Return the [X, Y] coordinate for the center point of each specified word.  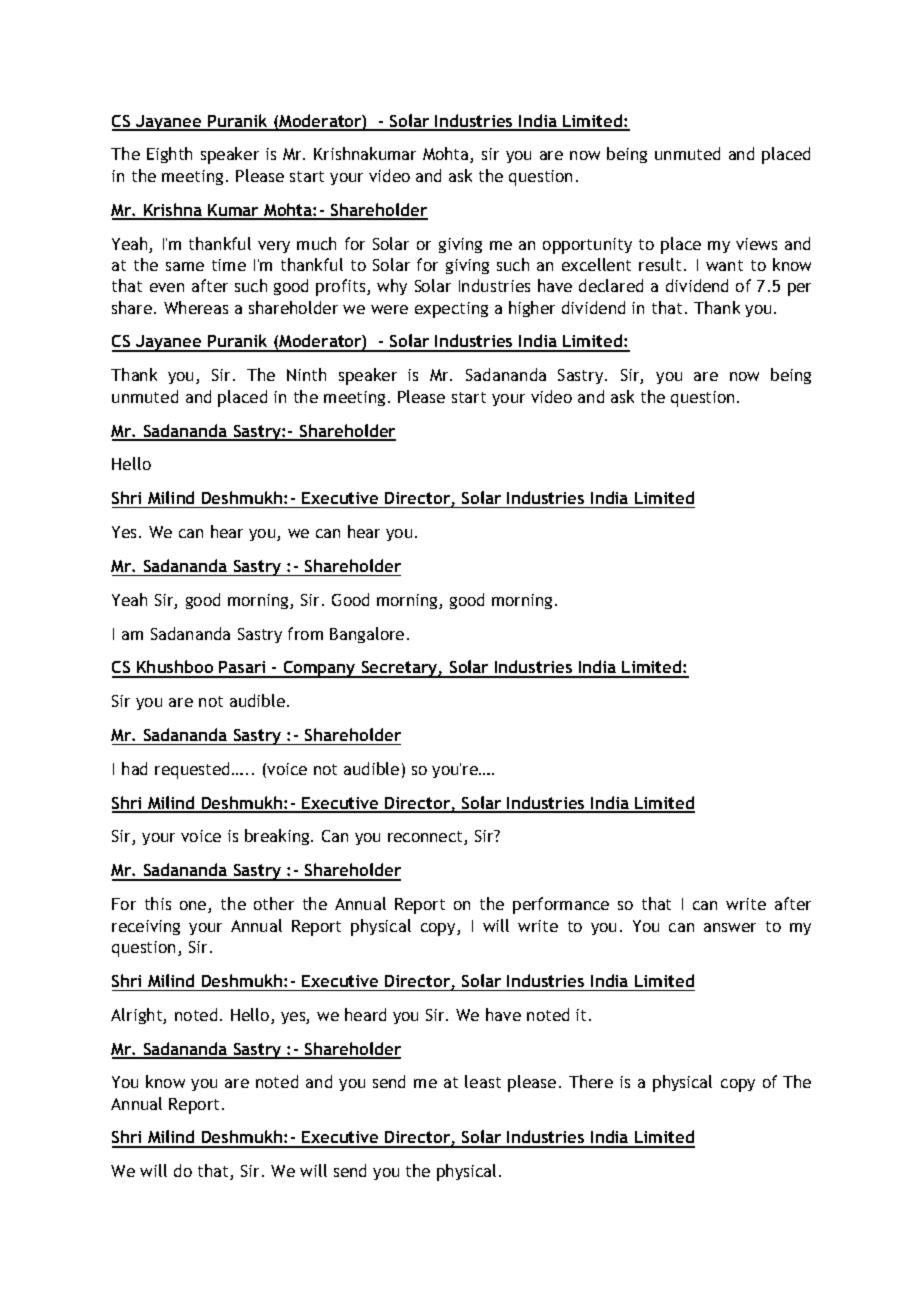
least [483, 1081]
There [591, 1081]
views [756, 244]
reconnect [426, 838]
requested [194, 770]
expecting [451, 310]
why [392, 287]
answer [730, 927]
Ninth [306, 374]
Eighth [169, 155]
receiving [146, 927]
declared [611, 285]
